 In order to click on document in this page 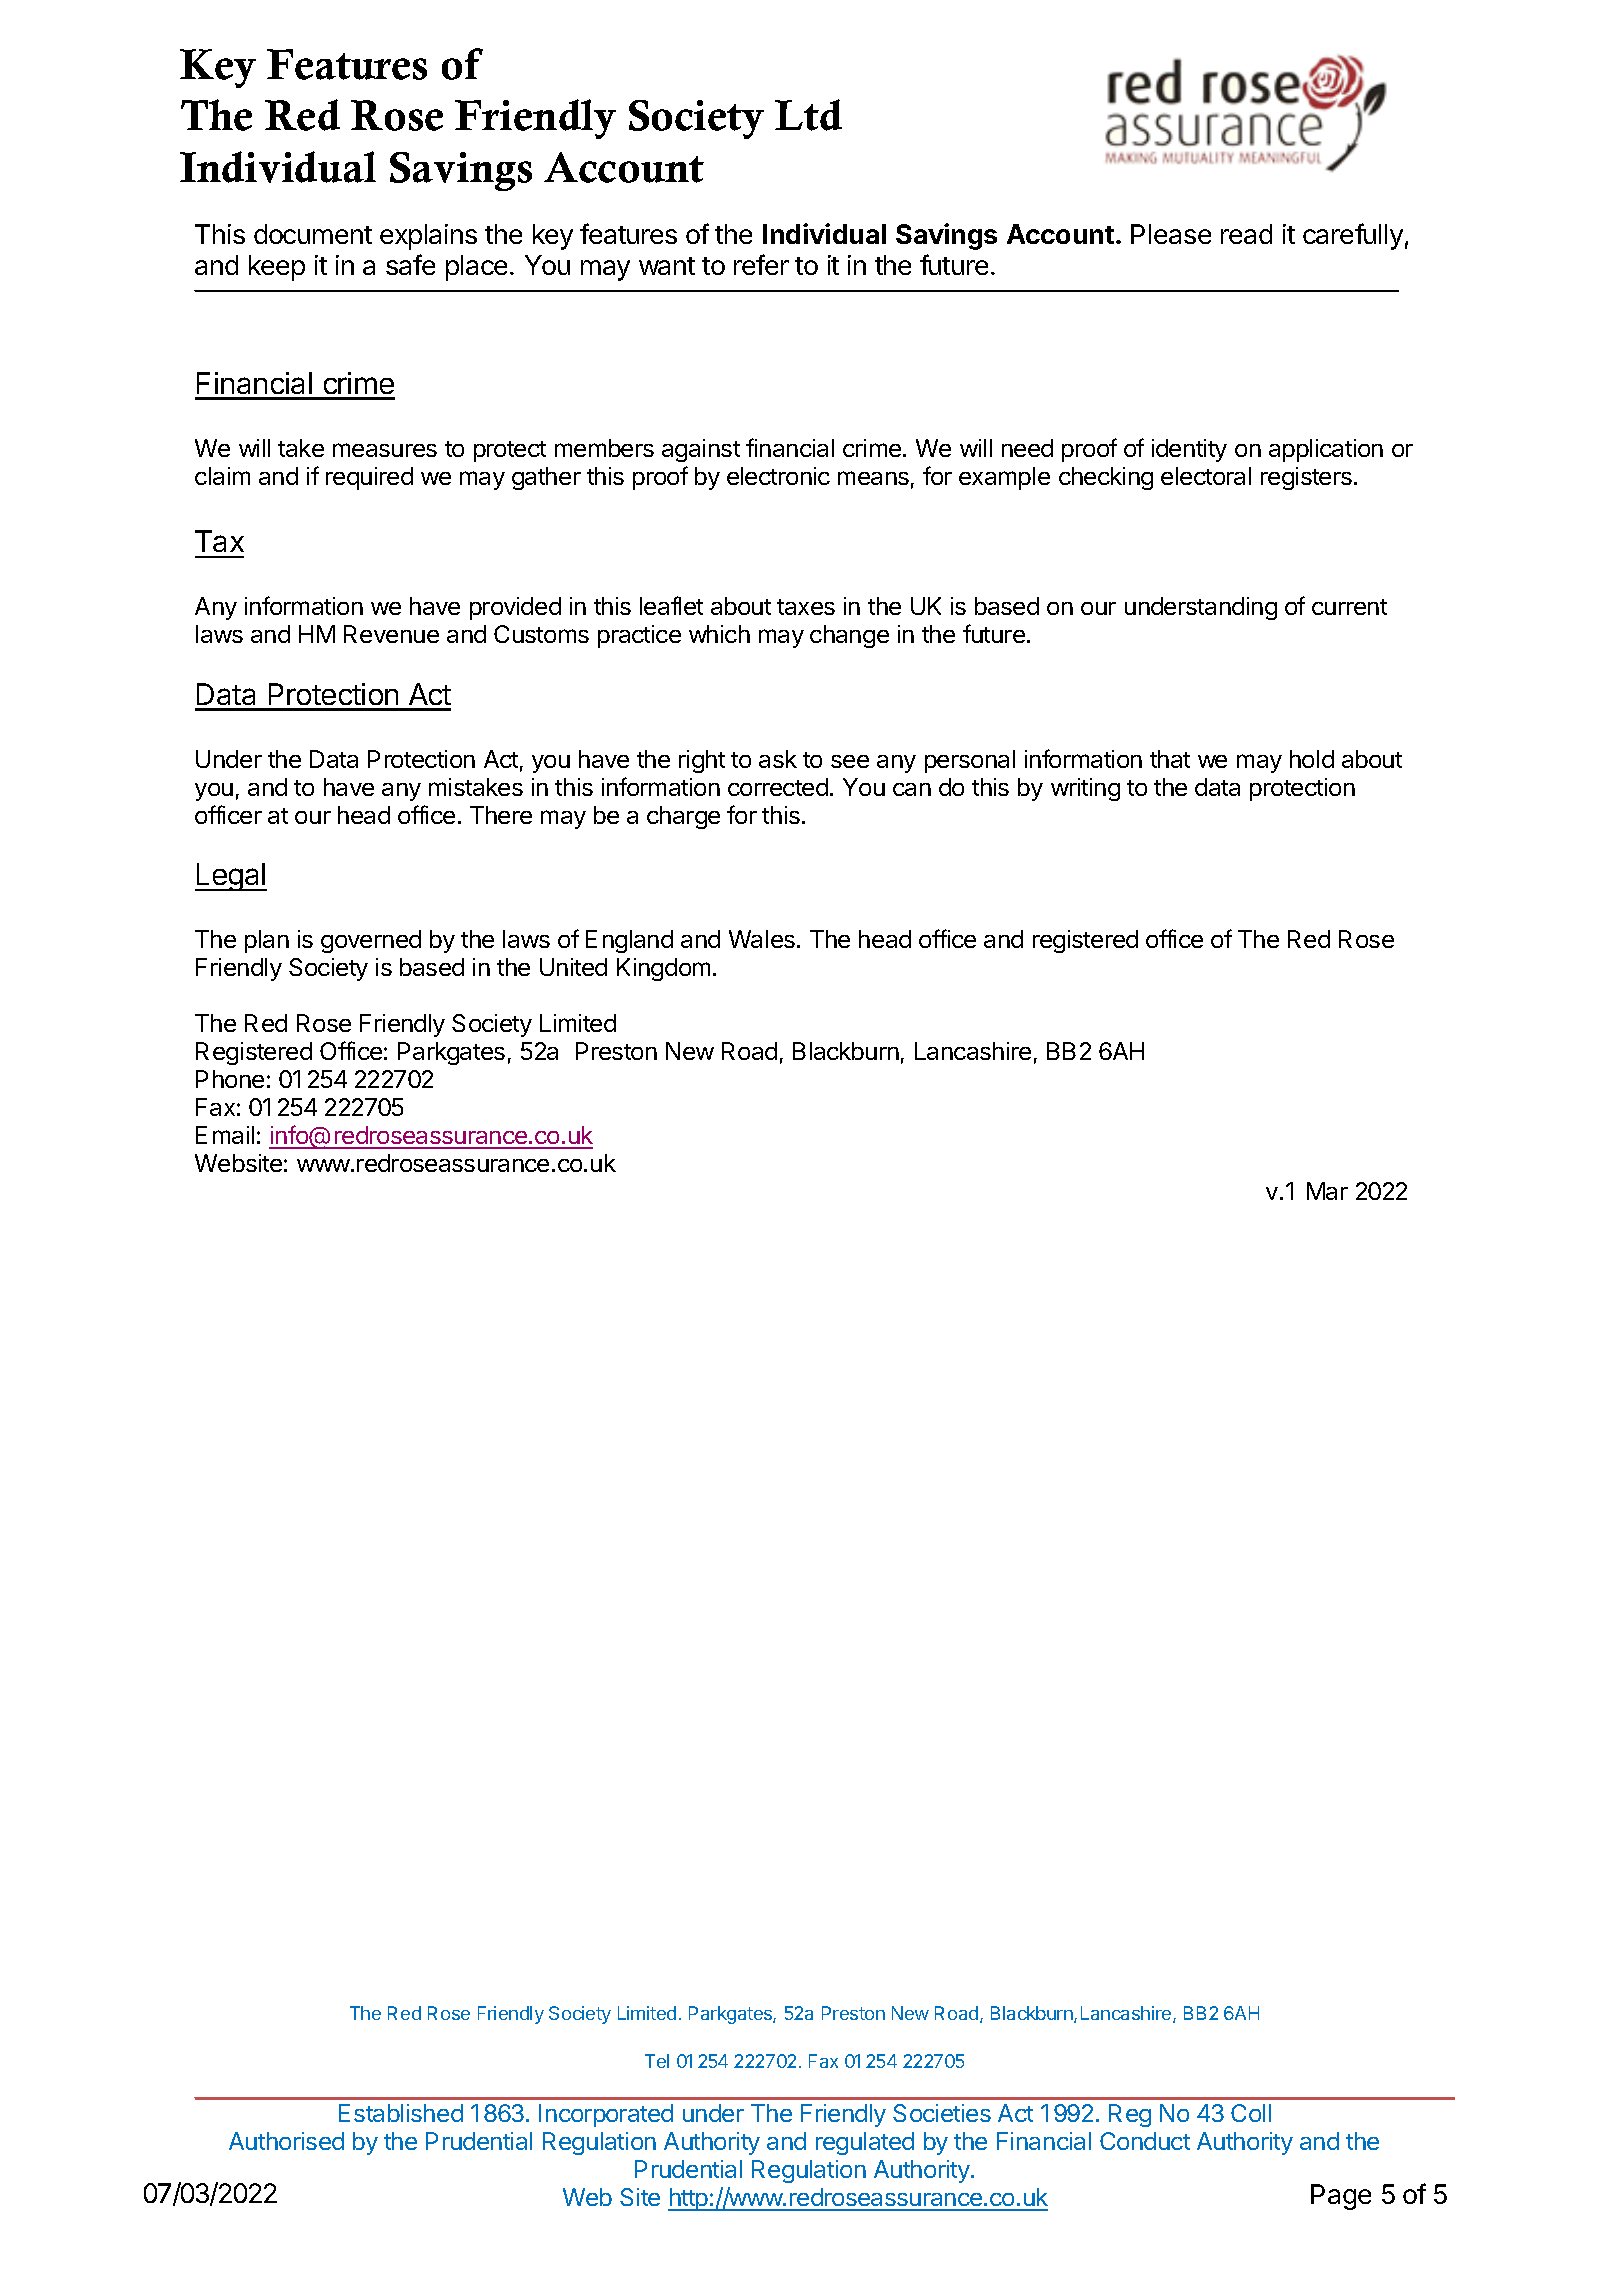, I will do `click(313, 234)`.
